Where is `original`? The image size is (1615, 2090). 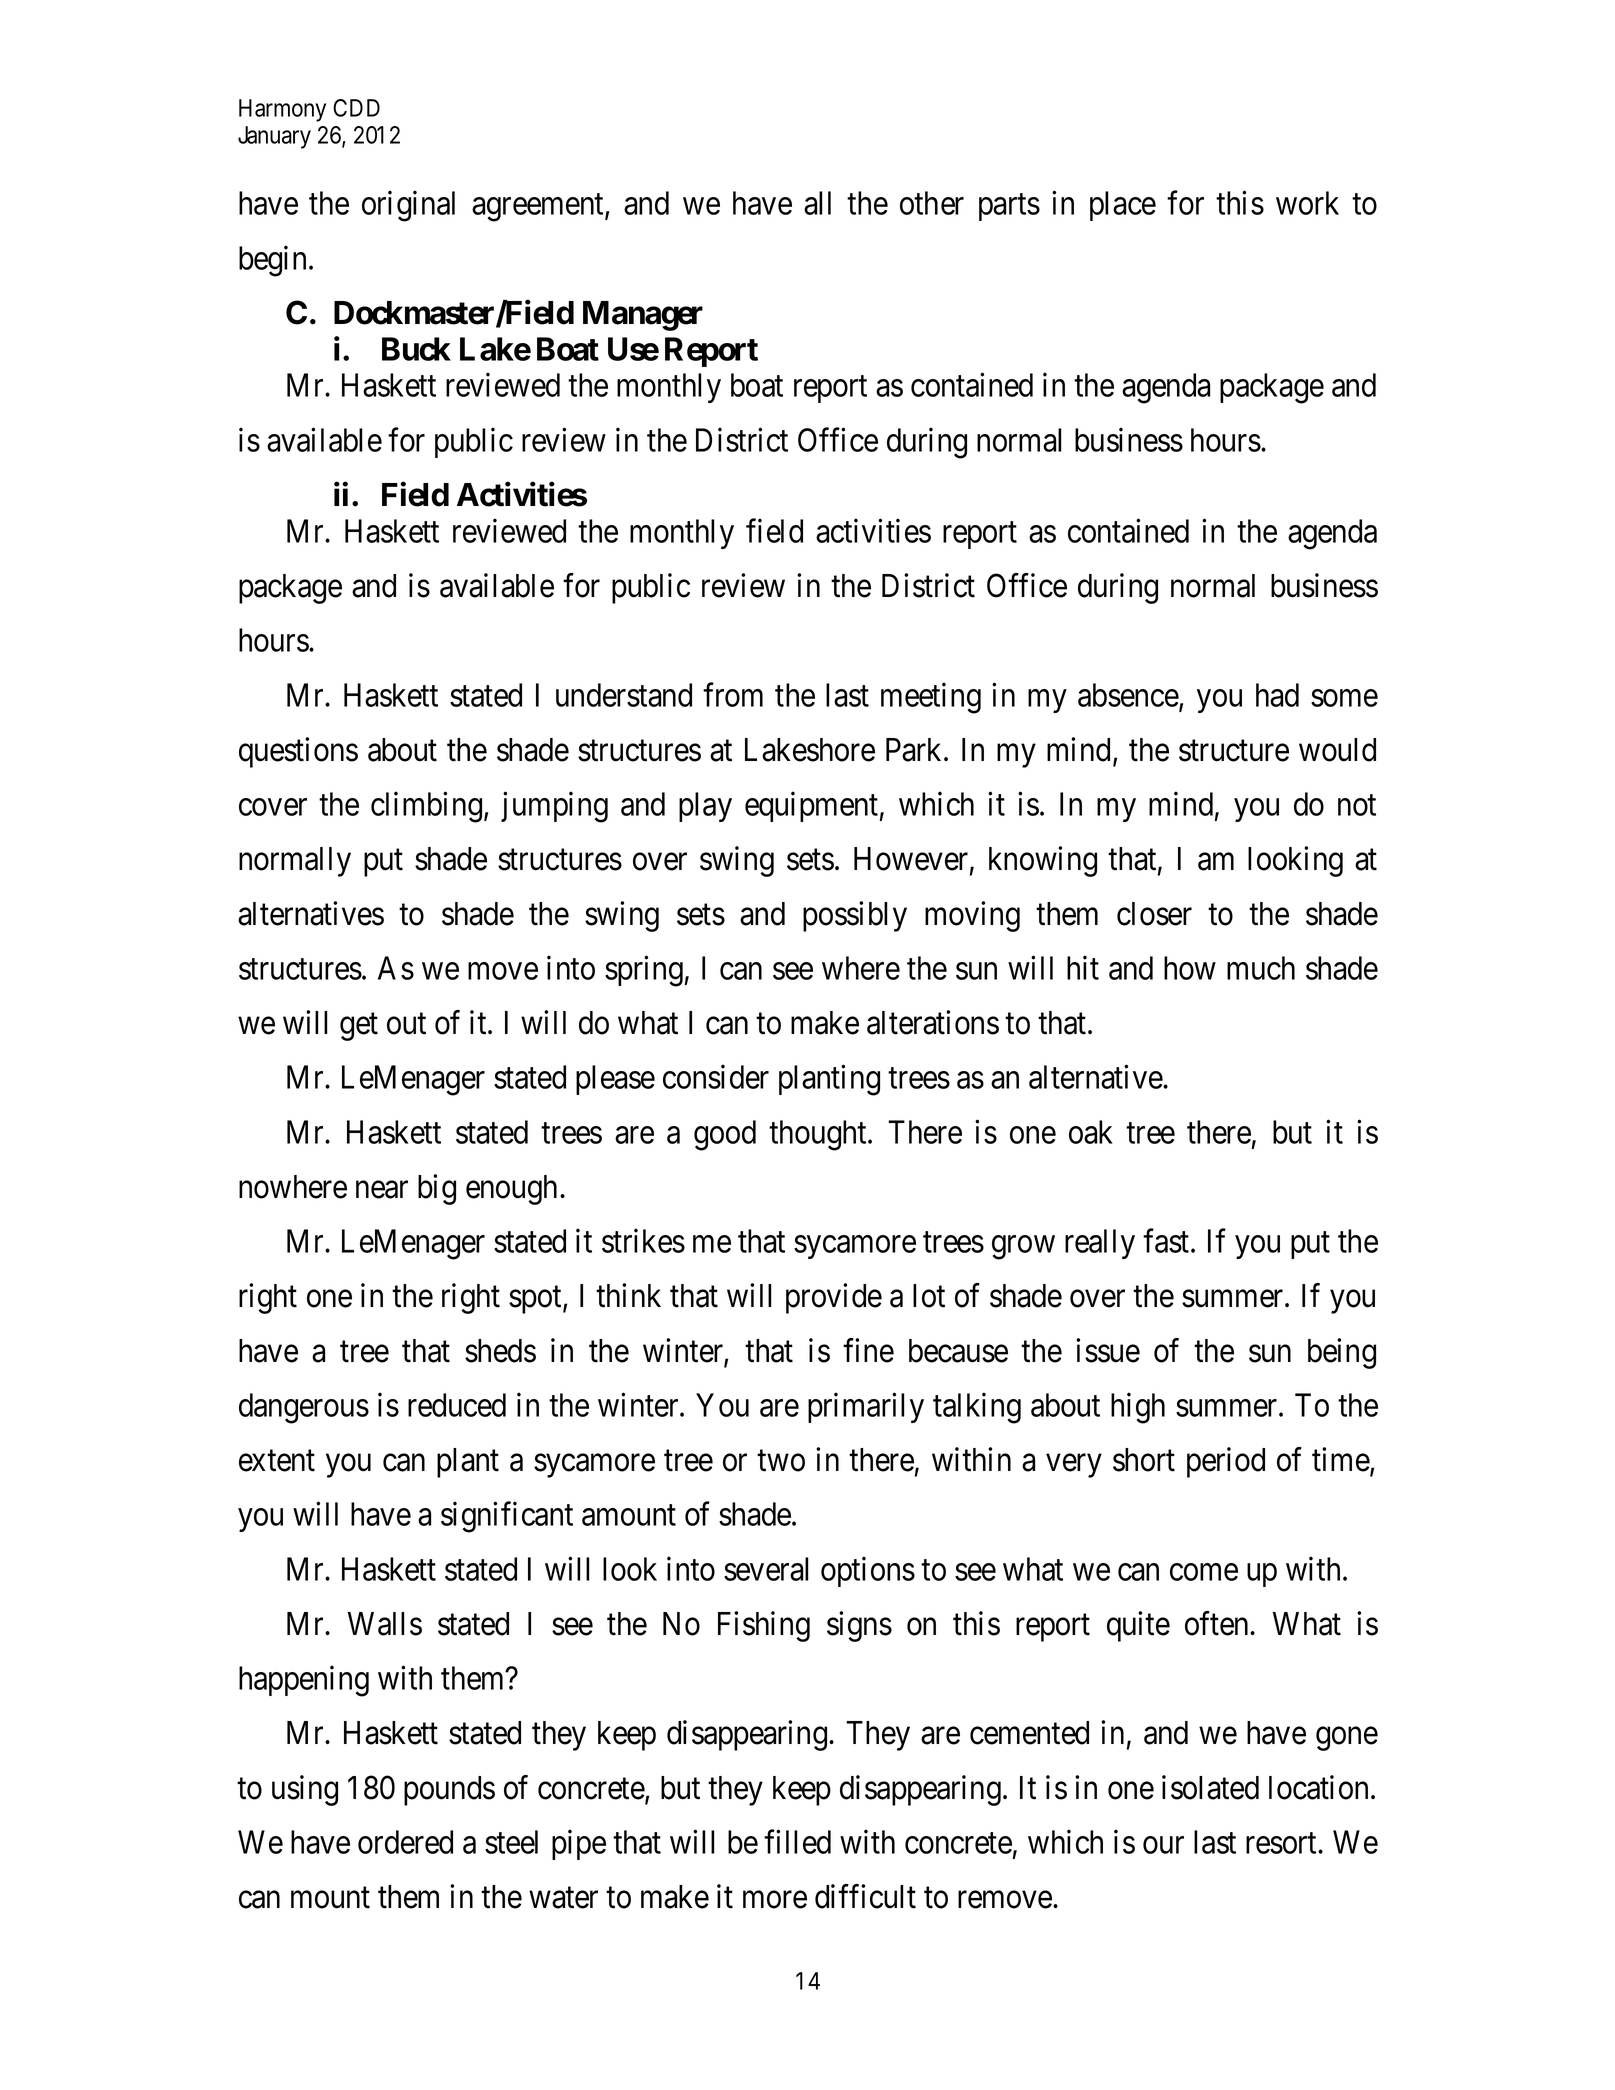
original is located at coordinates (408, 206).
